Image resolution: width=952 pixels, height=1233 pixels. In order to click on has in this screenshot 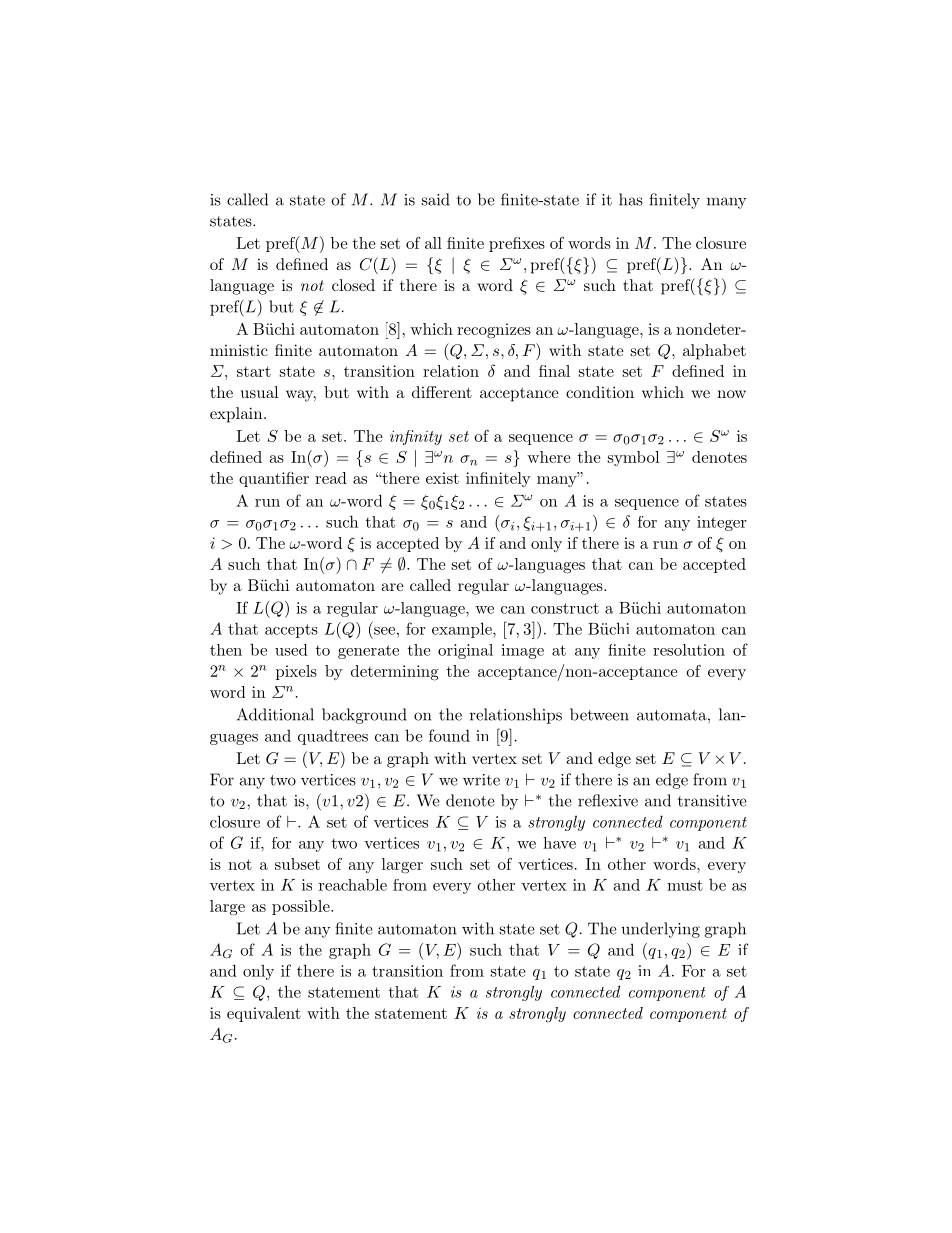, I will do `click(631, 199)`.
